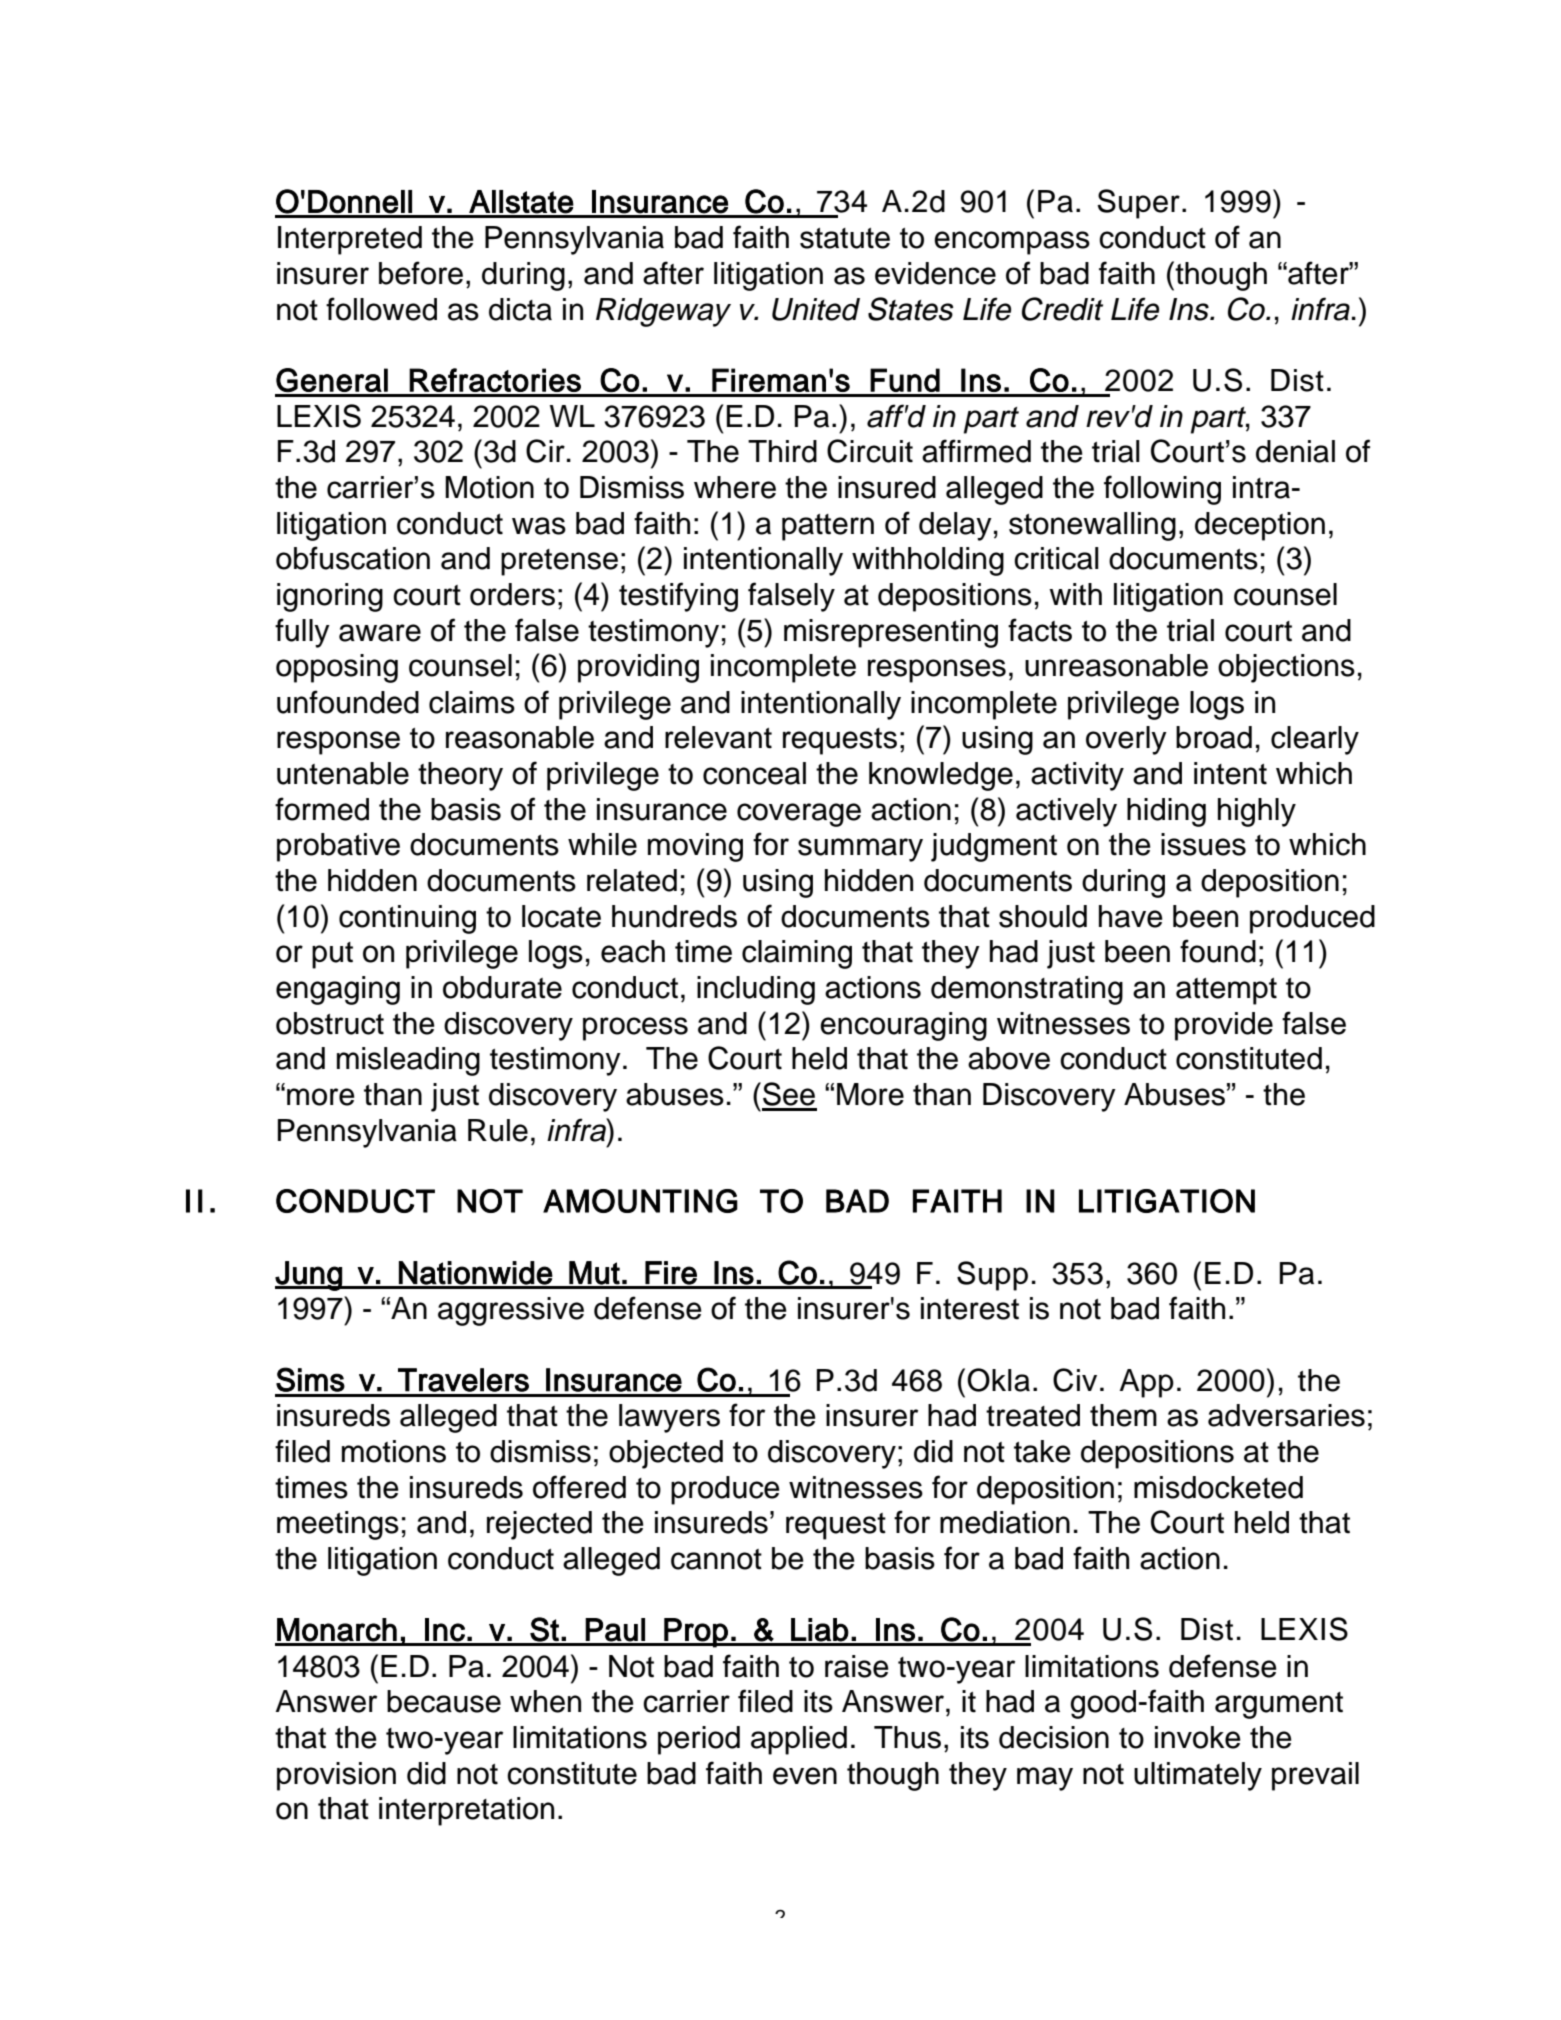  What do you see at coordinates (511, 1311) in the screenshot?
I see `aggressive` at bounding box center [511, 1311].
